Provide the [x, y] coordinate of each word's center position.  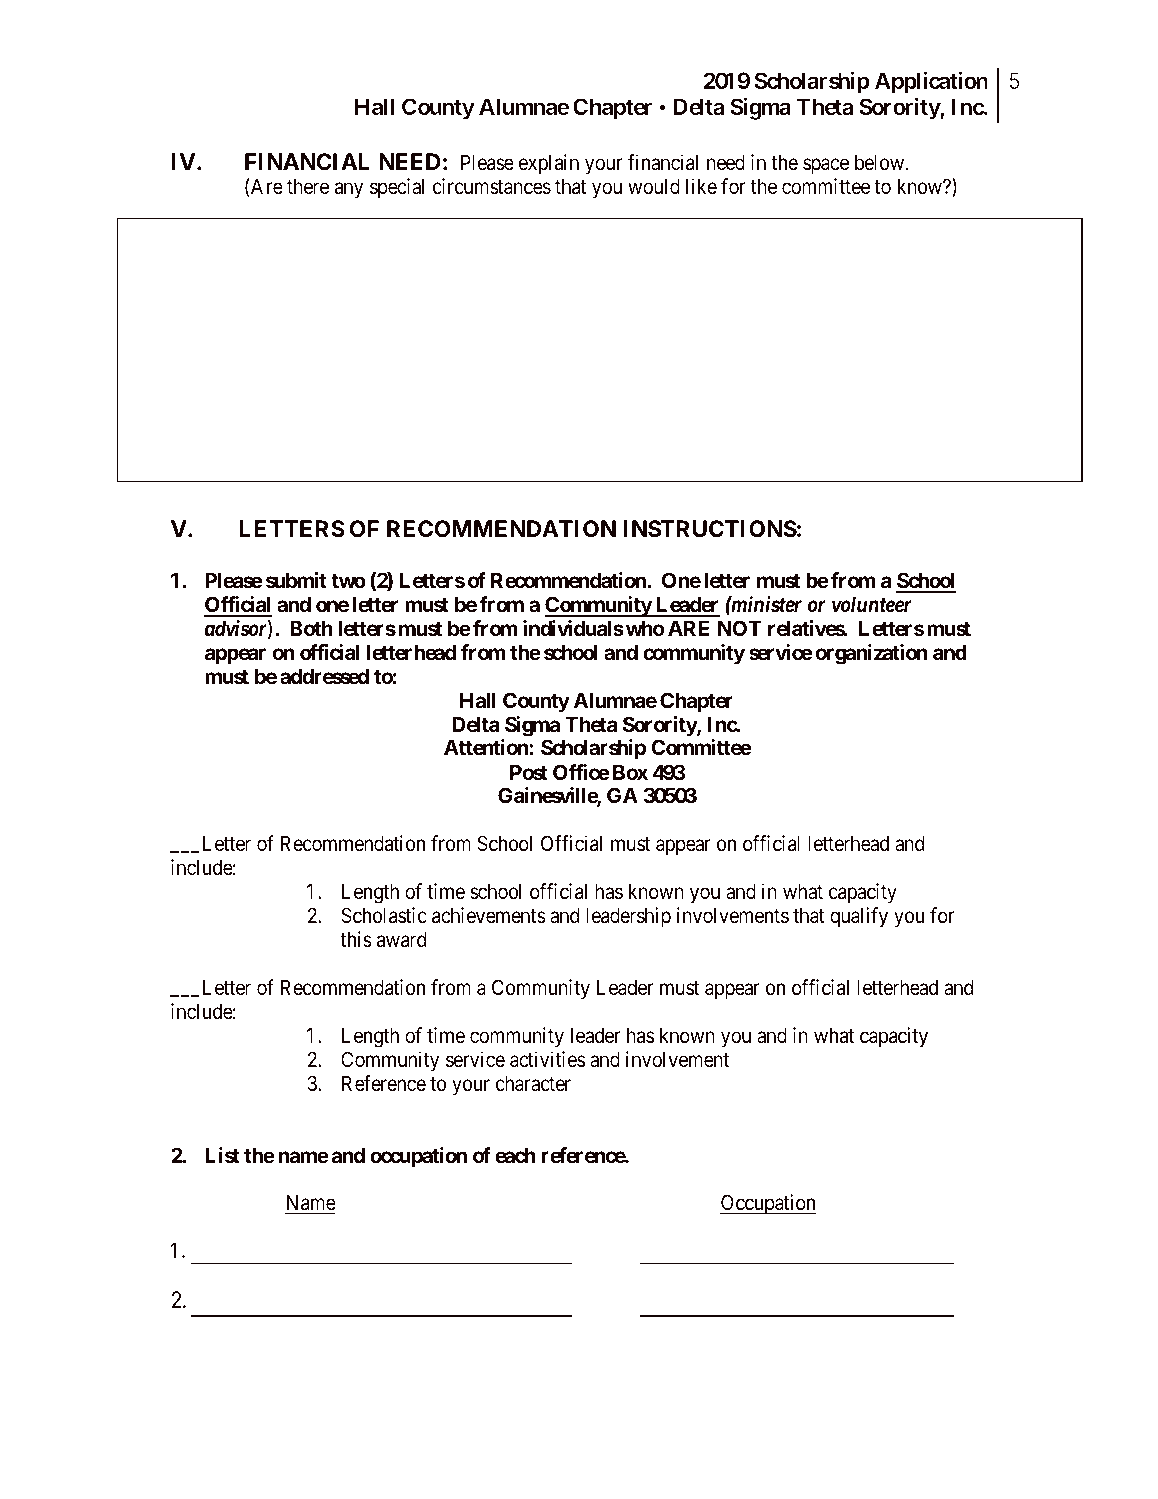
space [826, 166]
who [645, 628]
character [533, 1083]
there [308, 186]
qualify [859, 917]
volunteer [872, 604]
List [222, 1155]
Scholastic [384, 915]
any [349, 190]
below [881, 162]
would [654, 186]
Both [311, 628]
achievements [489, 915]
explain [549, 164]
